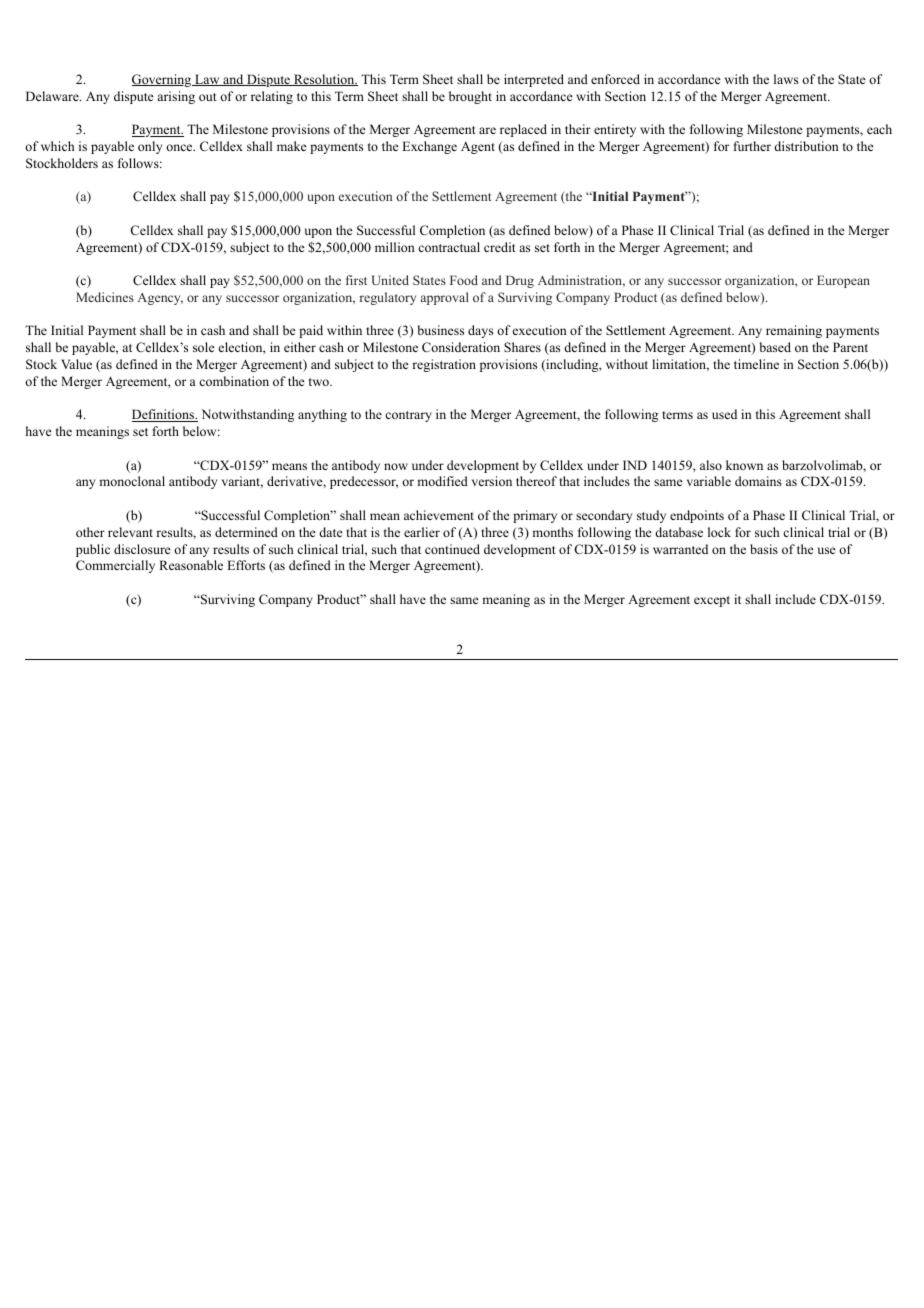  Describe the element at coordinates (470, 97) in the page. I see `brought` at that location.
